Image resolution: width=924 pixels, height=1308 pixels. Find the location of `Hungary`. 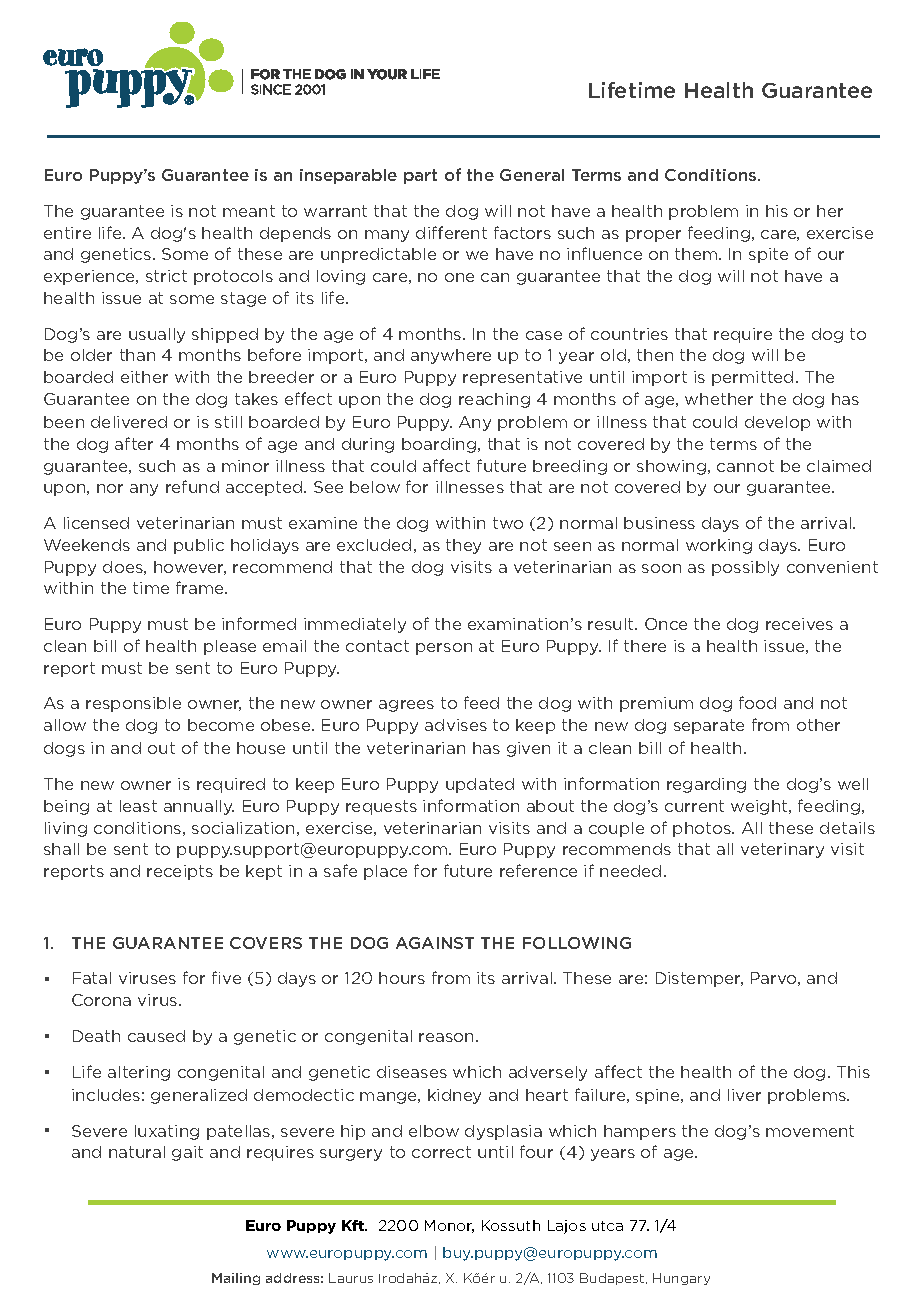

Hungary is located at coordinates (681, 1279).
